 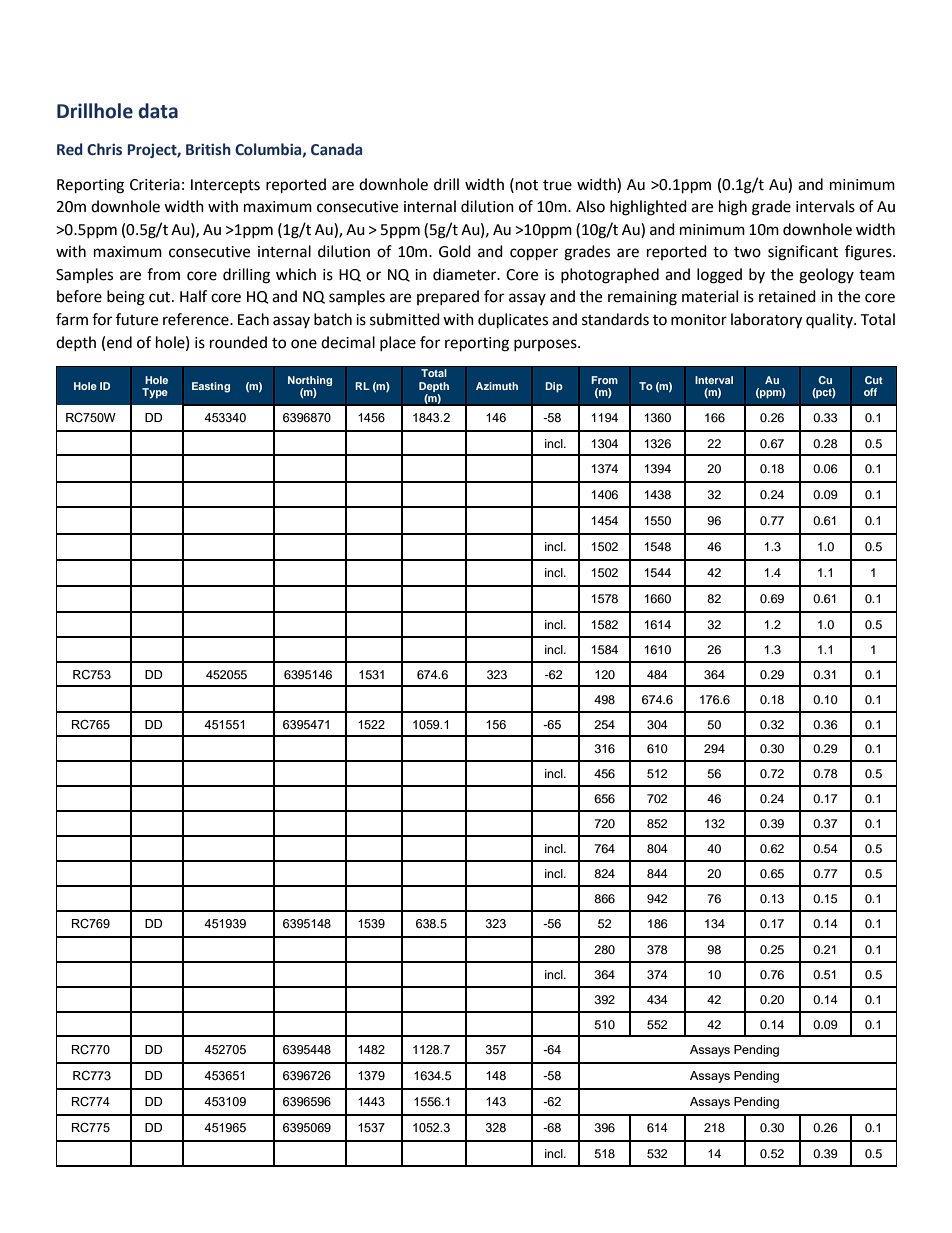 I want to click on which, so click(x=296, y=274).
